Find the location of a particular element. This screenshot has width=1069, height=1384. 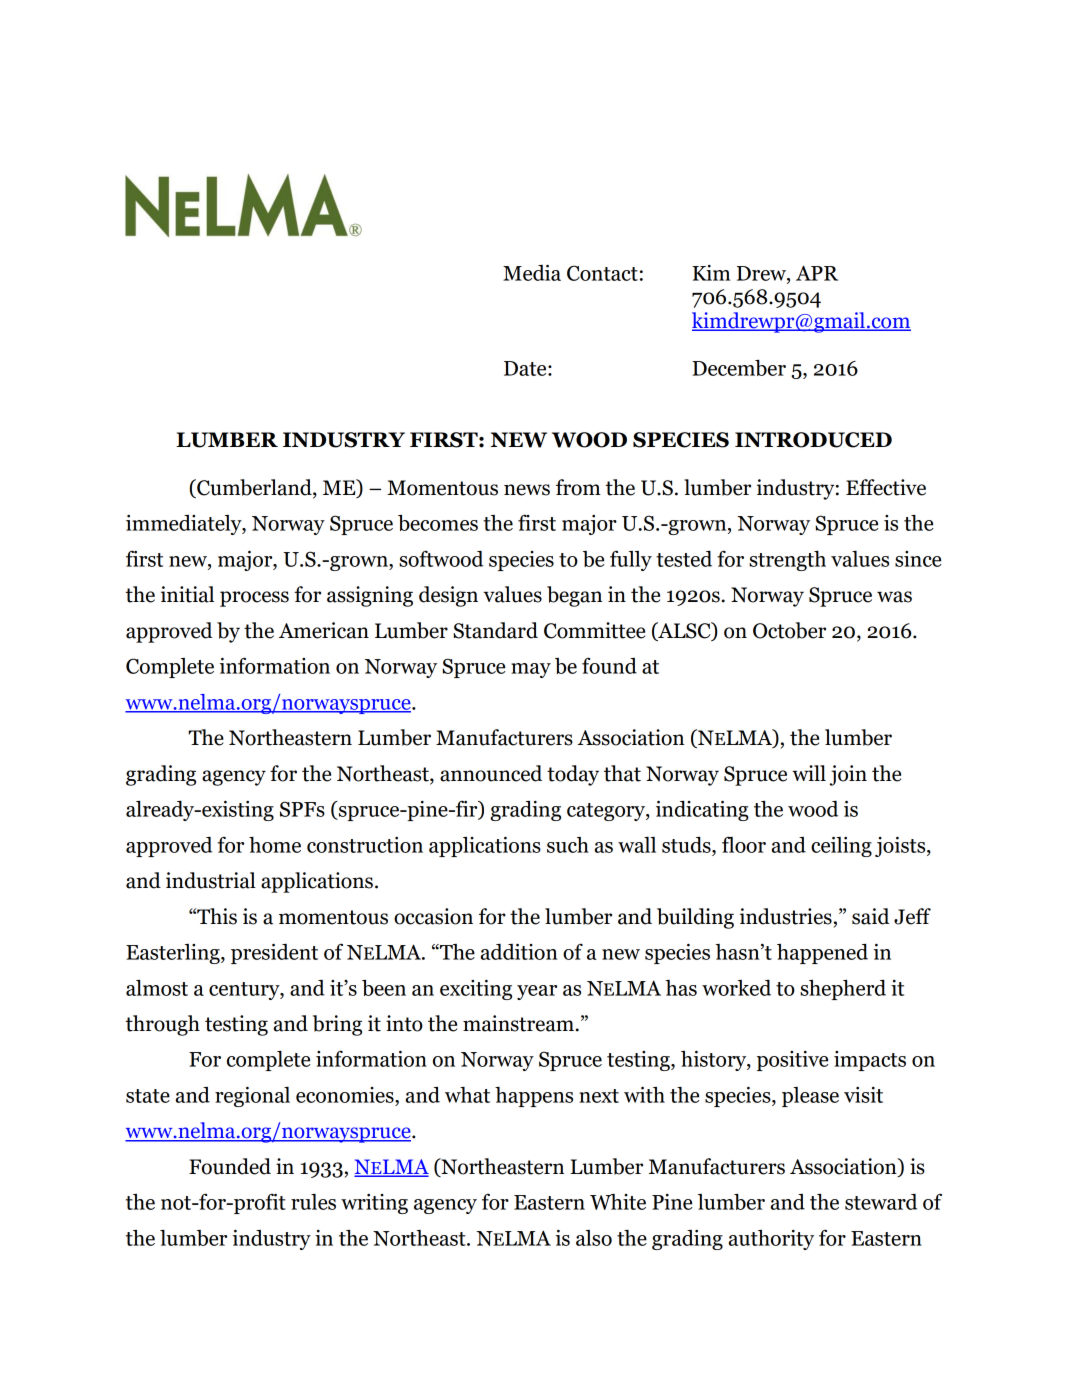

shepherd is located at coordinates (843, 989).
